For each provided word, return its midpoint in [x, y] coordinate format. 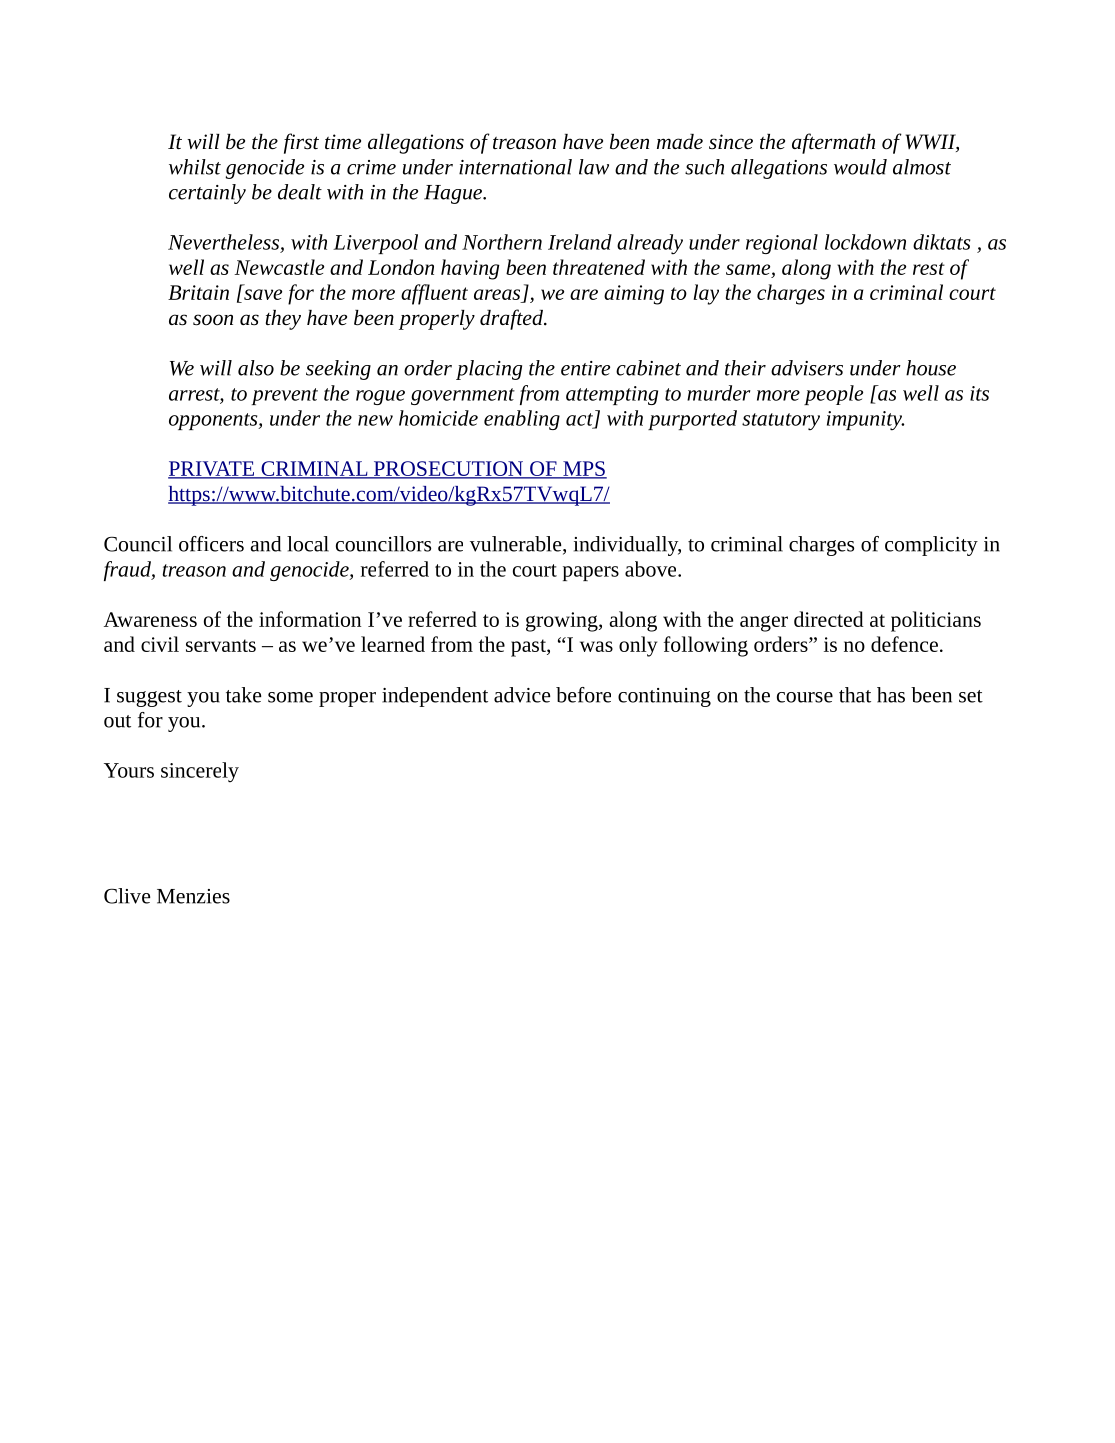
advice [522, 695]
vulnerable [517, 545]
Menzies [193, 896]
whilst [195, 167]
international [515, 167]
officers [211, 544]
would [860, 167]
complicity [931, 546]
